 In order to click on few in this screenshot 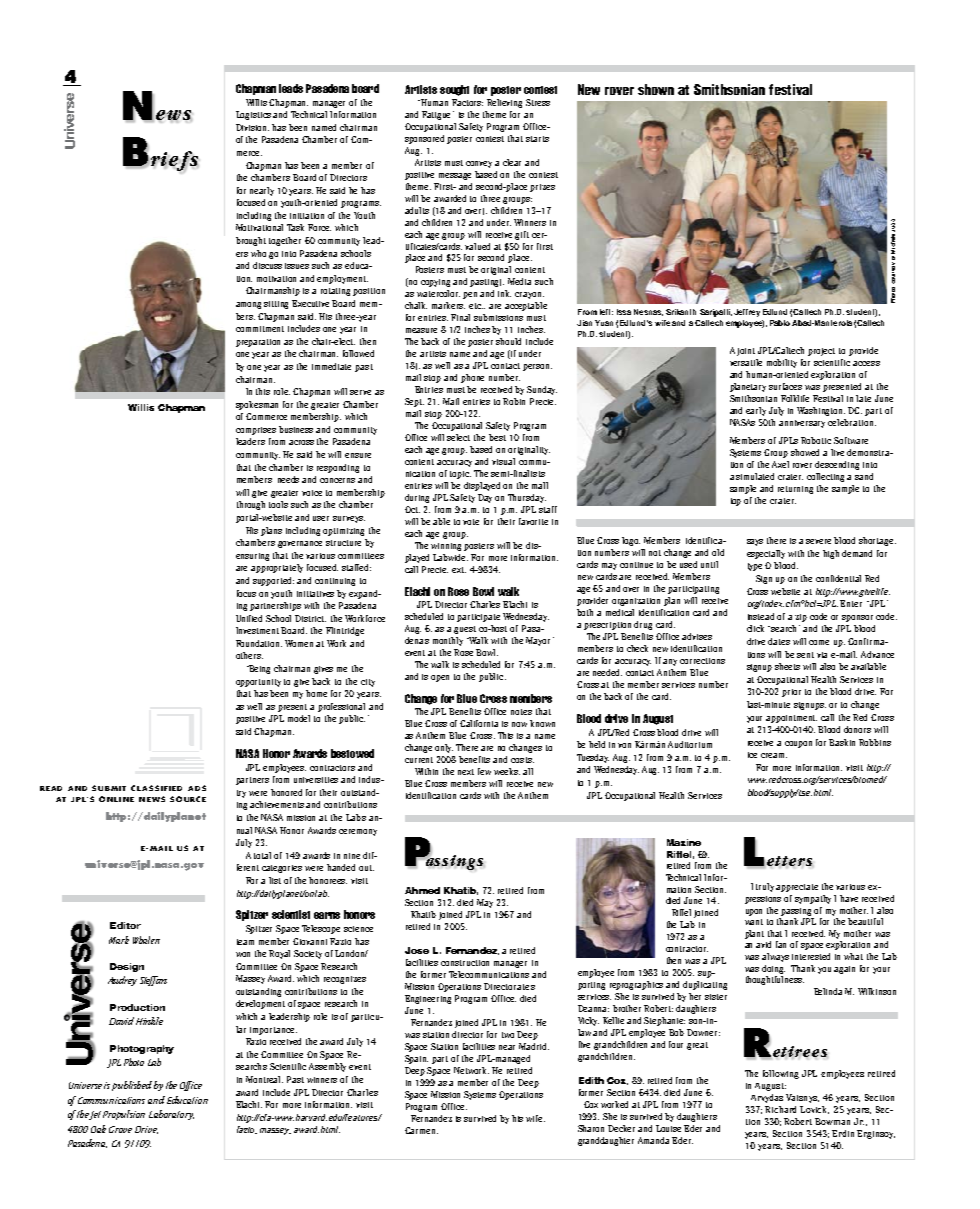, I will do `click(484, 771)`.
